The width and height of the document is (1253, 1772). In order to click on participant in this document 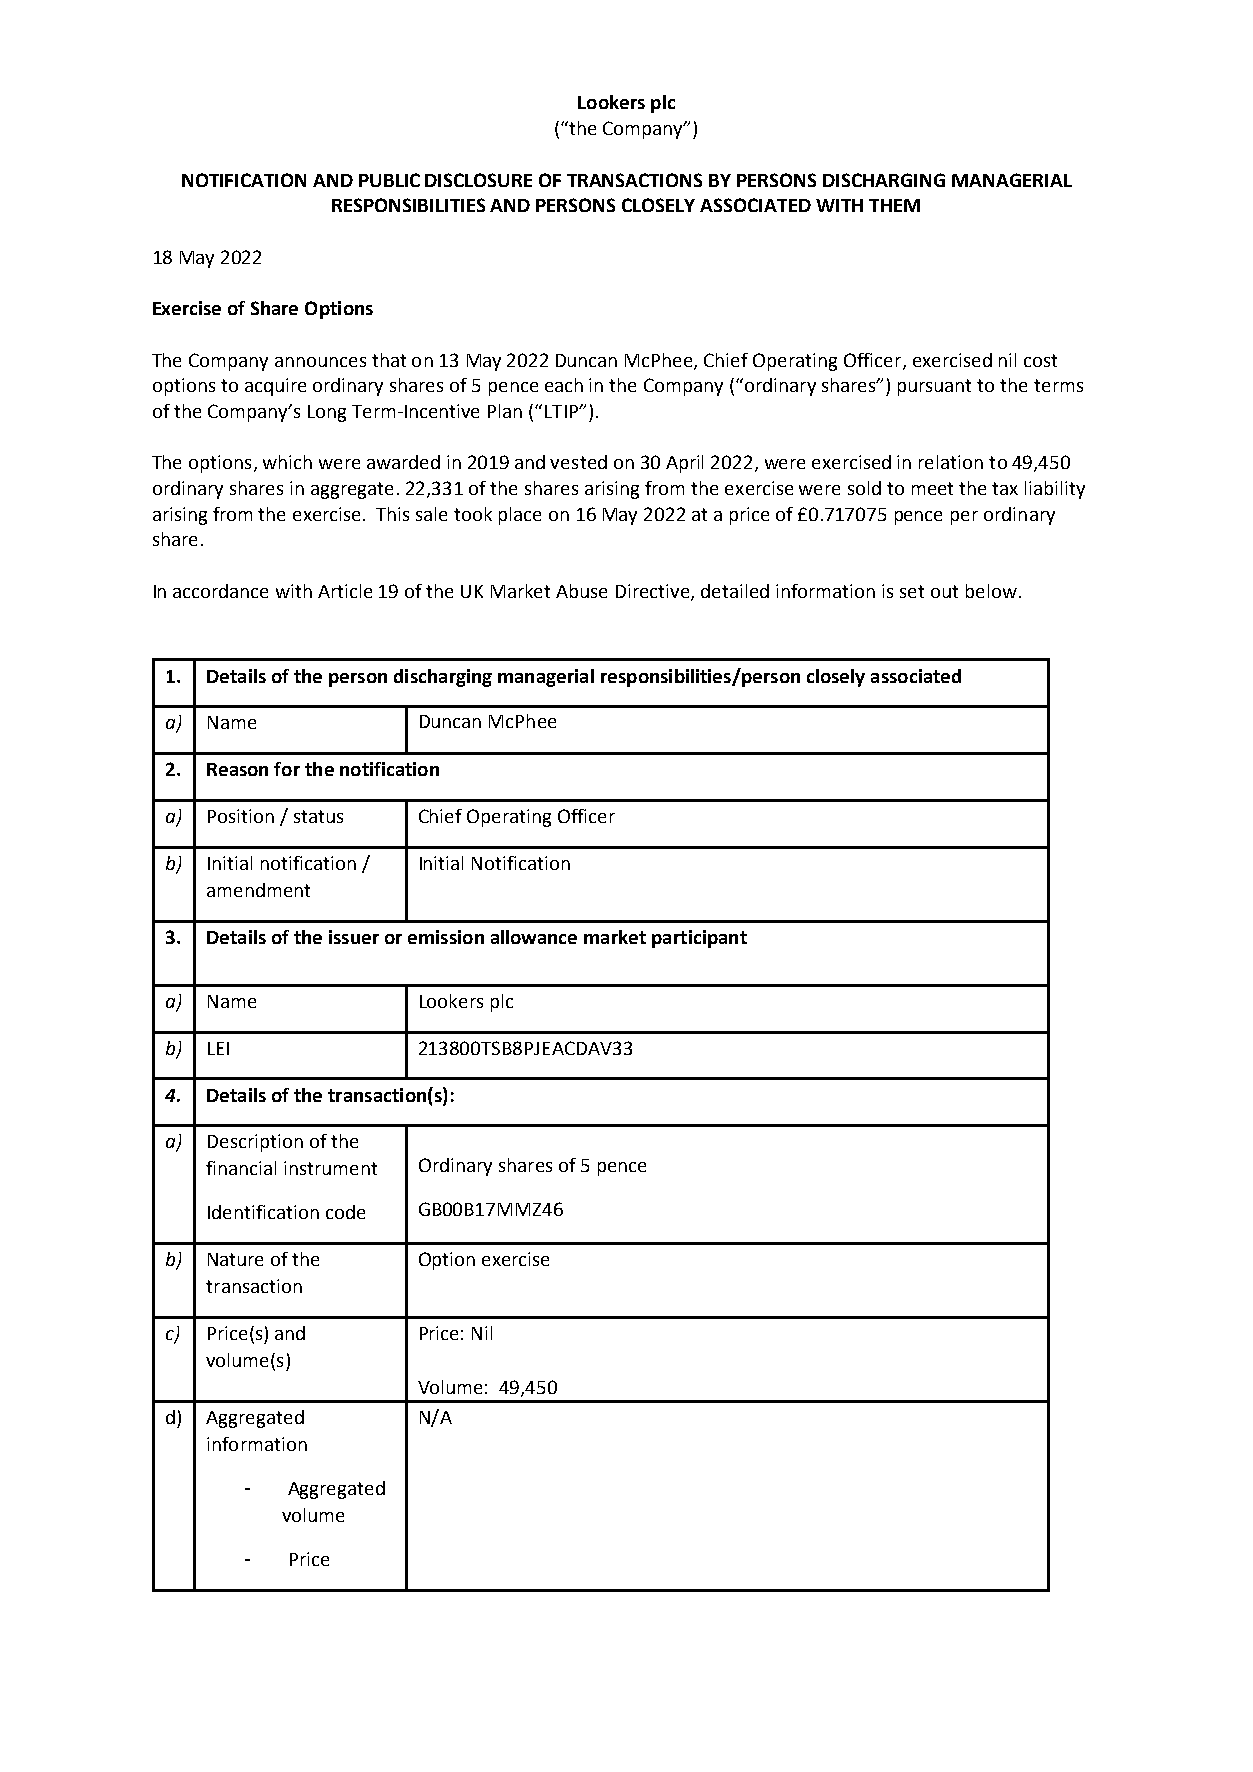, I will do `click(699, 939)`.
